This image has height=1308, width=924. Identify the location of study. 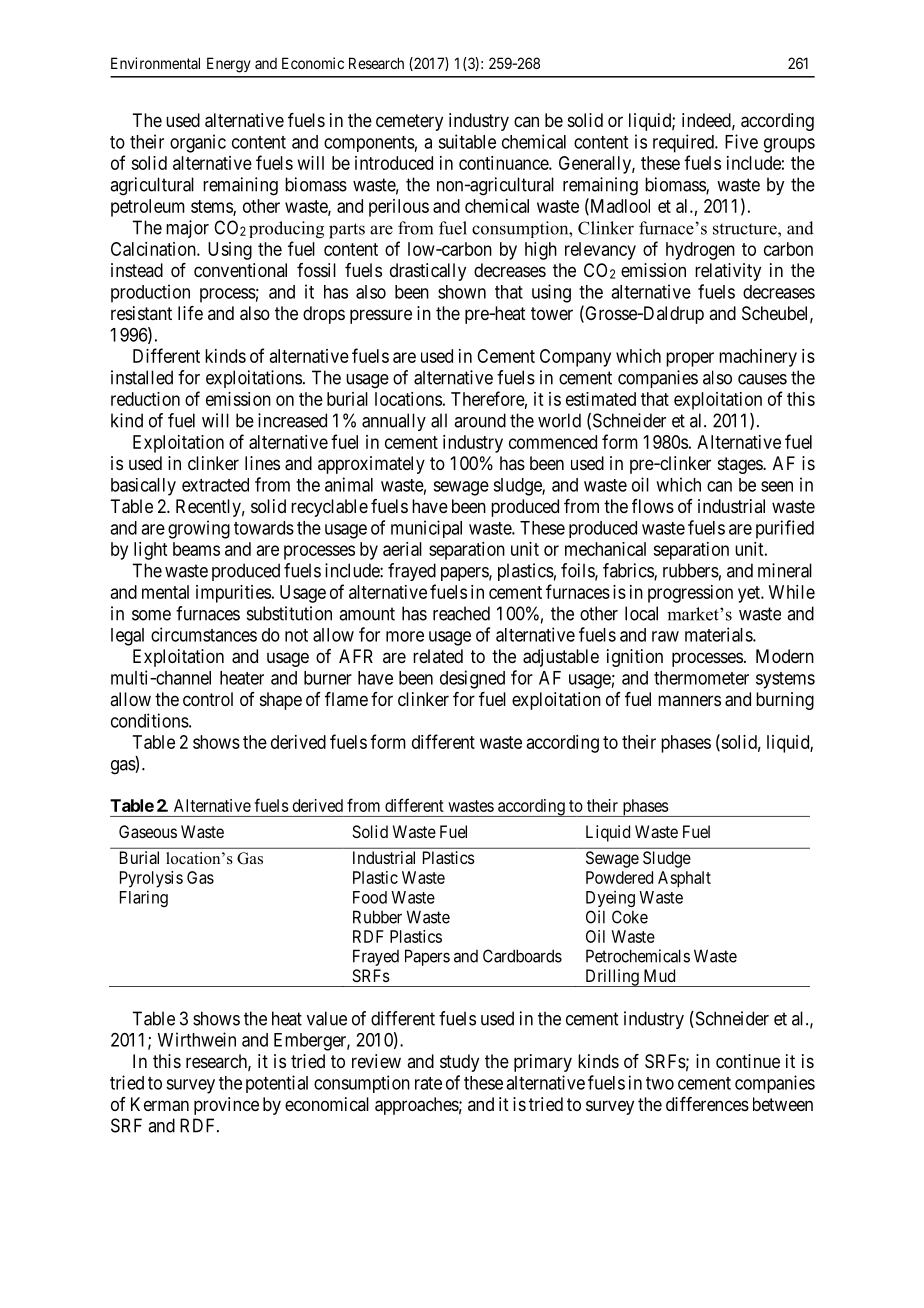
(459, 1063).
